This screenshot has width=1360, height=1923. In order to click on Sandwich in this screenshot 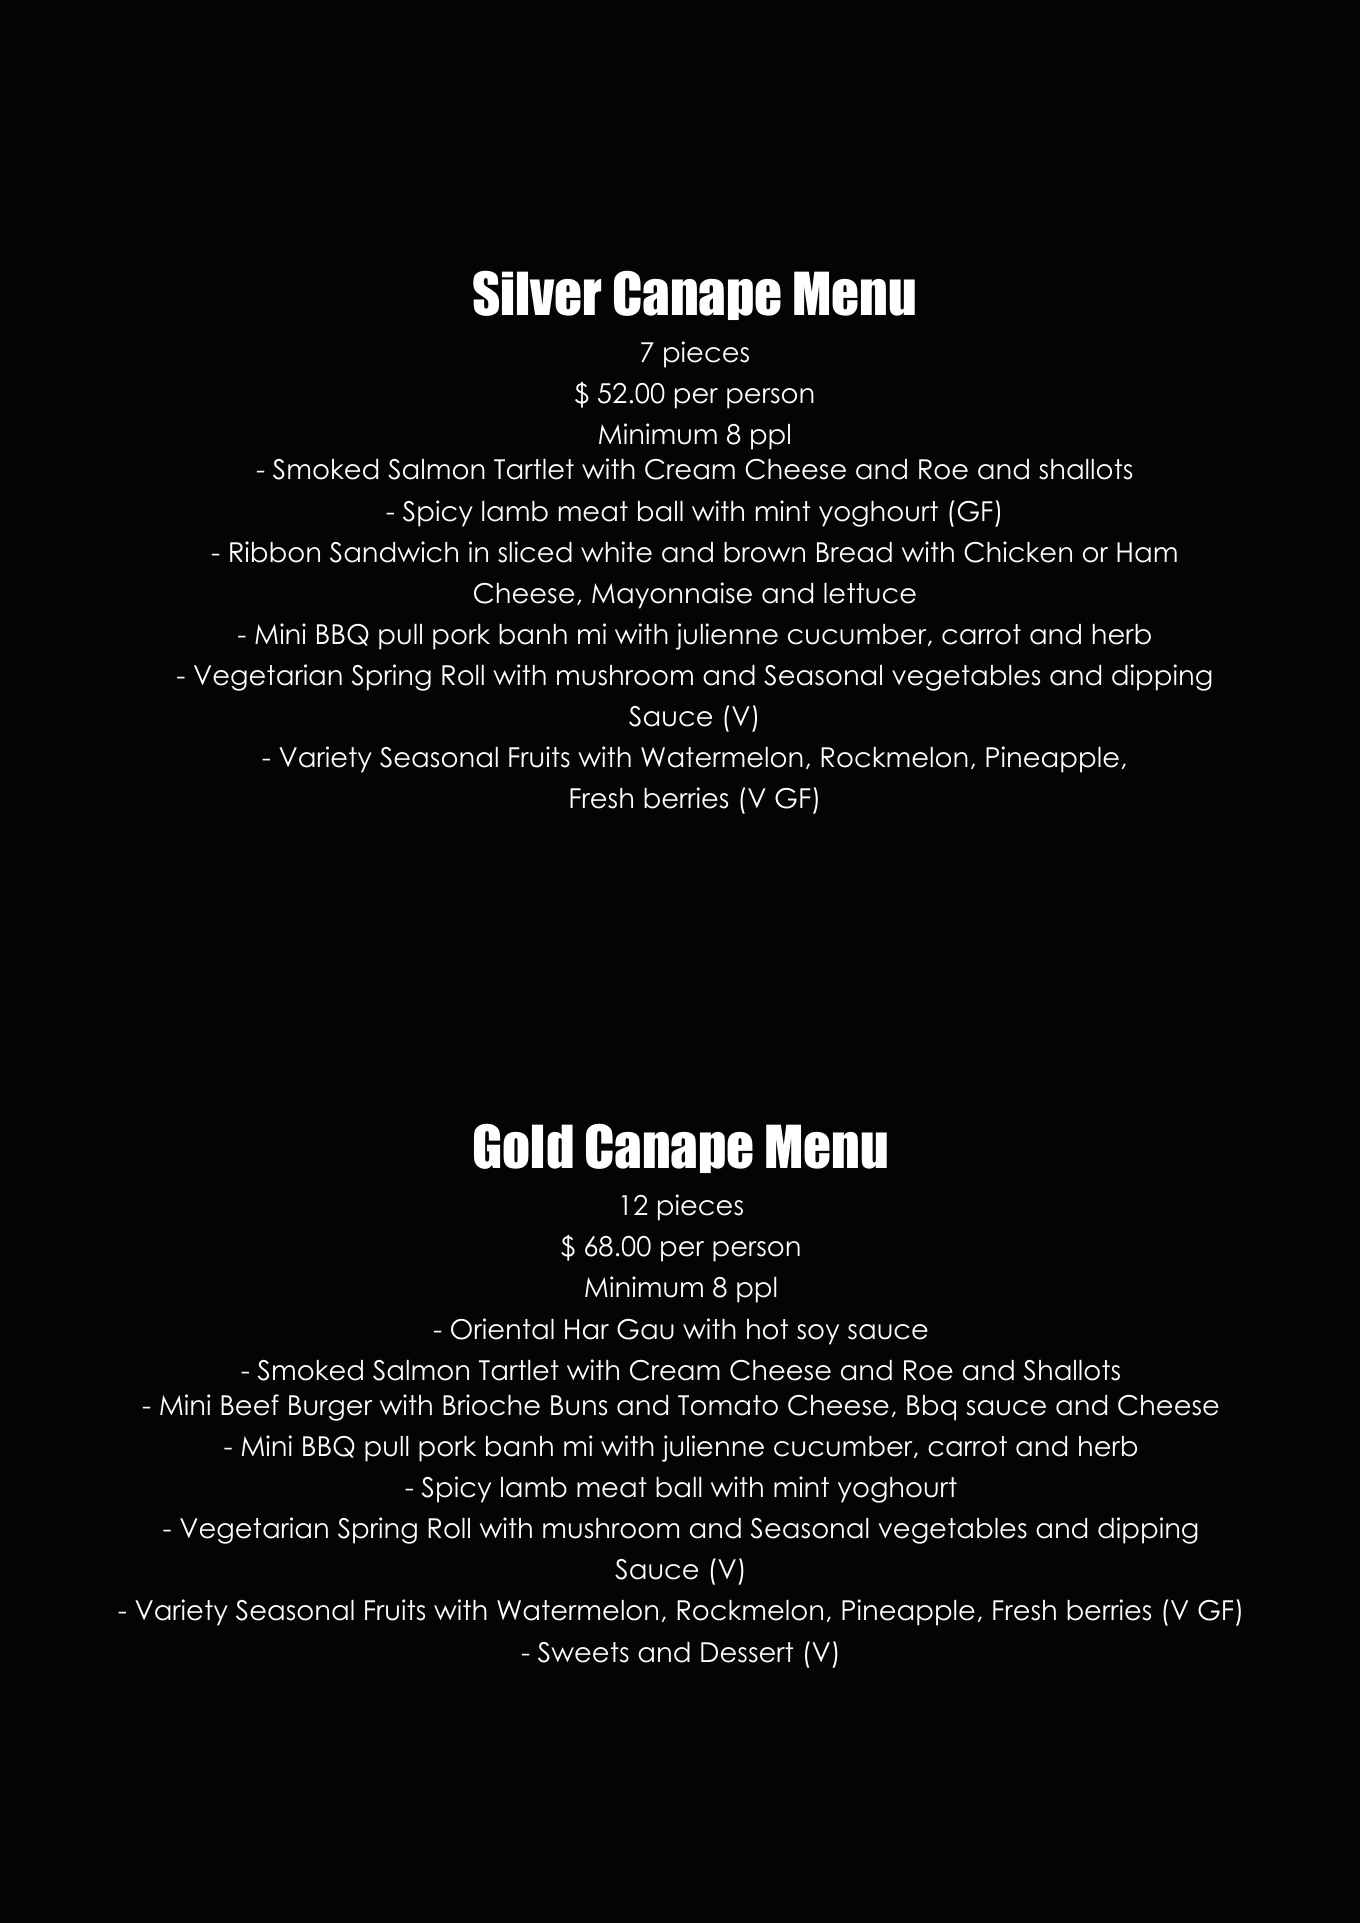, I will do `click(394, 552)`.
